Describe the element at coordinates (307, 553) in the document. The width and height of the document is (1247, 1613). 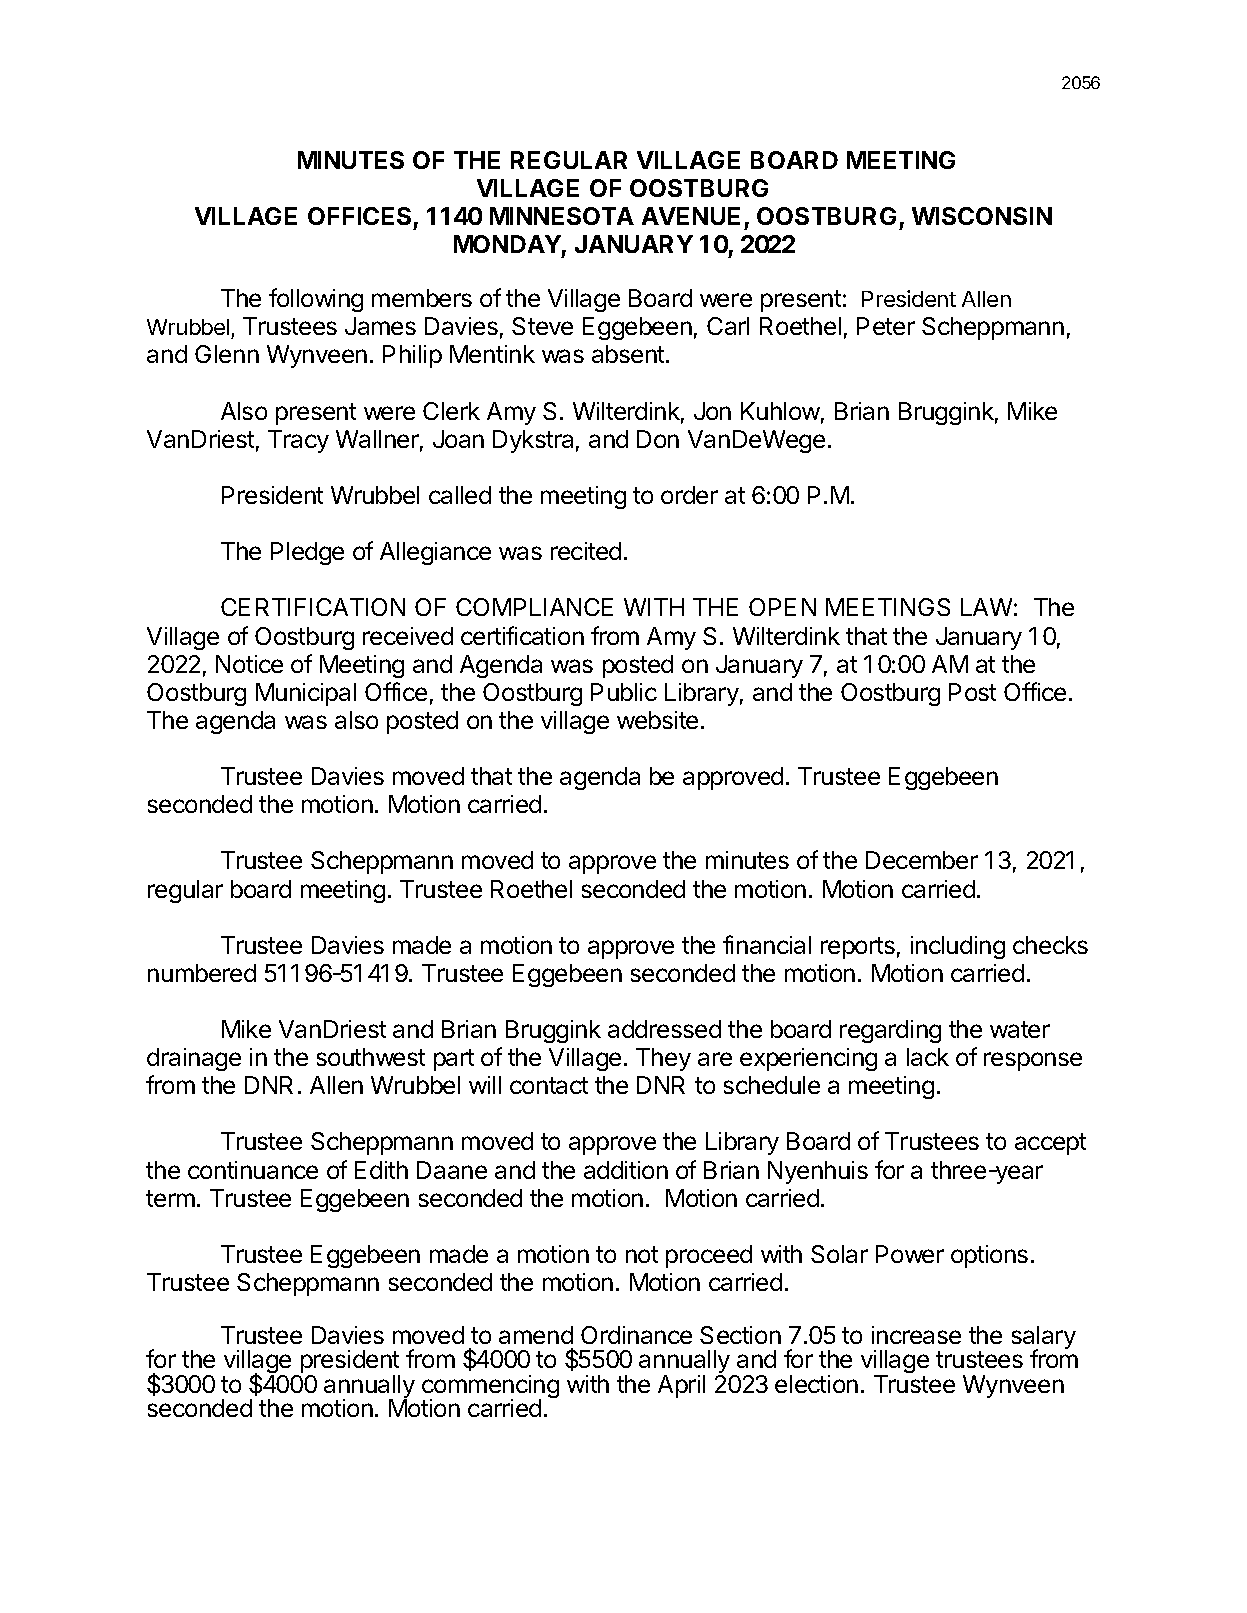
I see `Pledge` at that location.
